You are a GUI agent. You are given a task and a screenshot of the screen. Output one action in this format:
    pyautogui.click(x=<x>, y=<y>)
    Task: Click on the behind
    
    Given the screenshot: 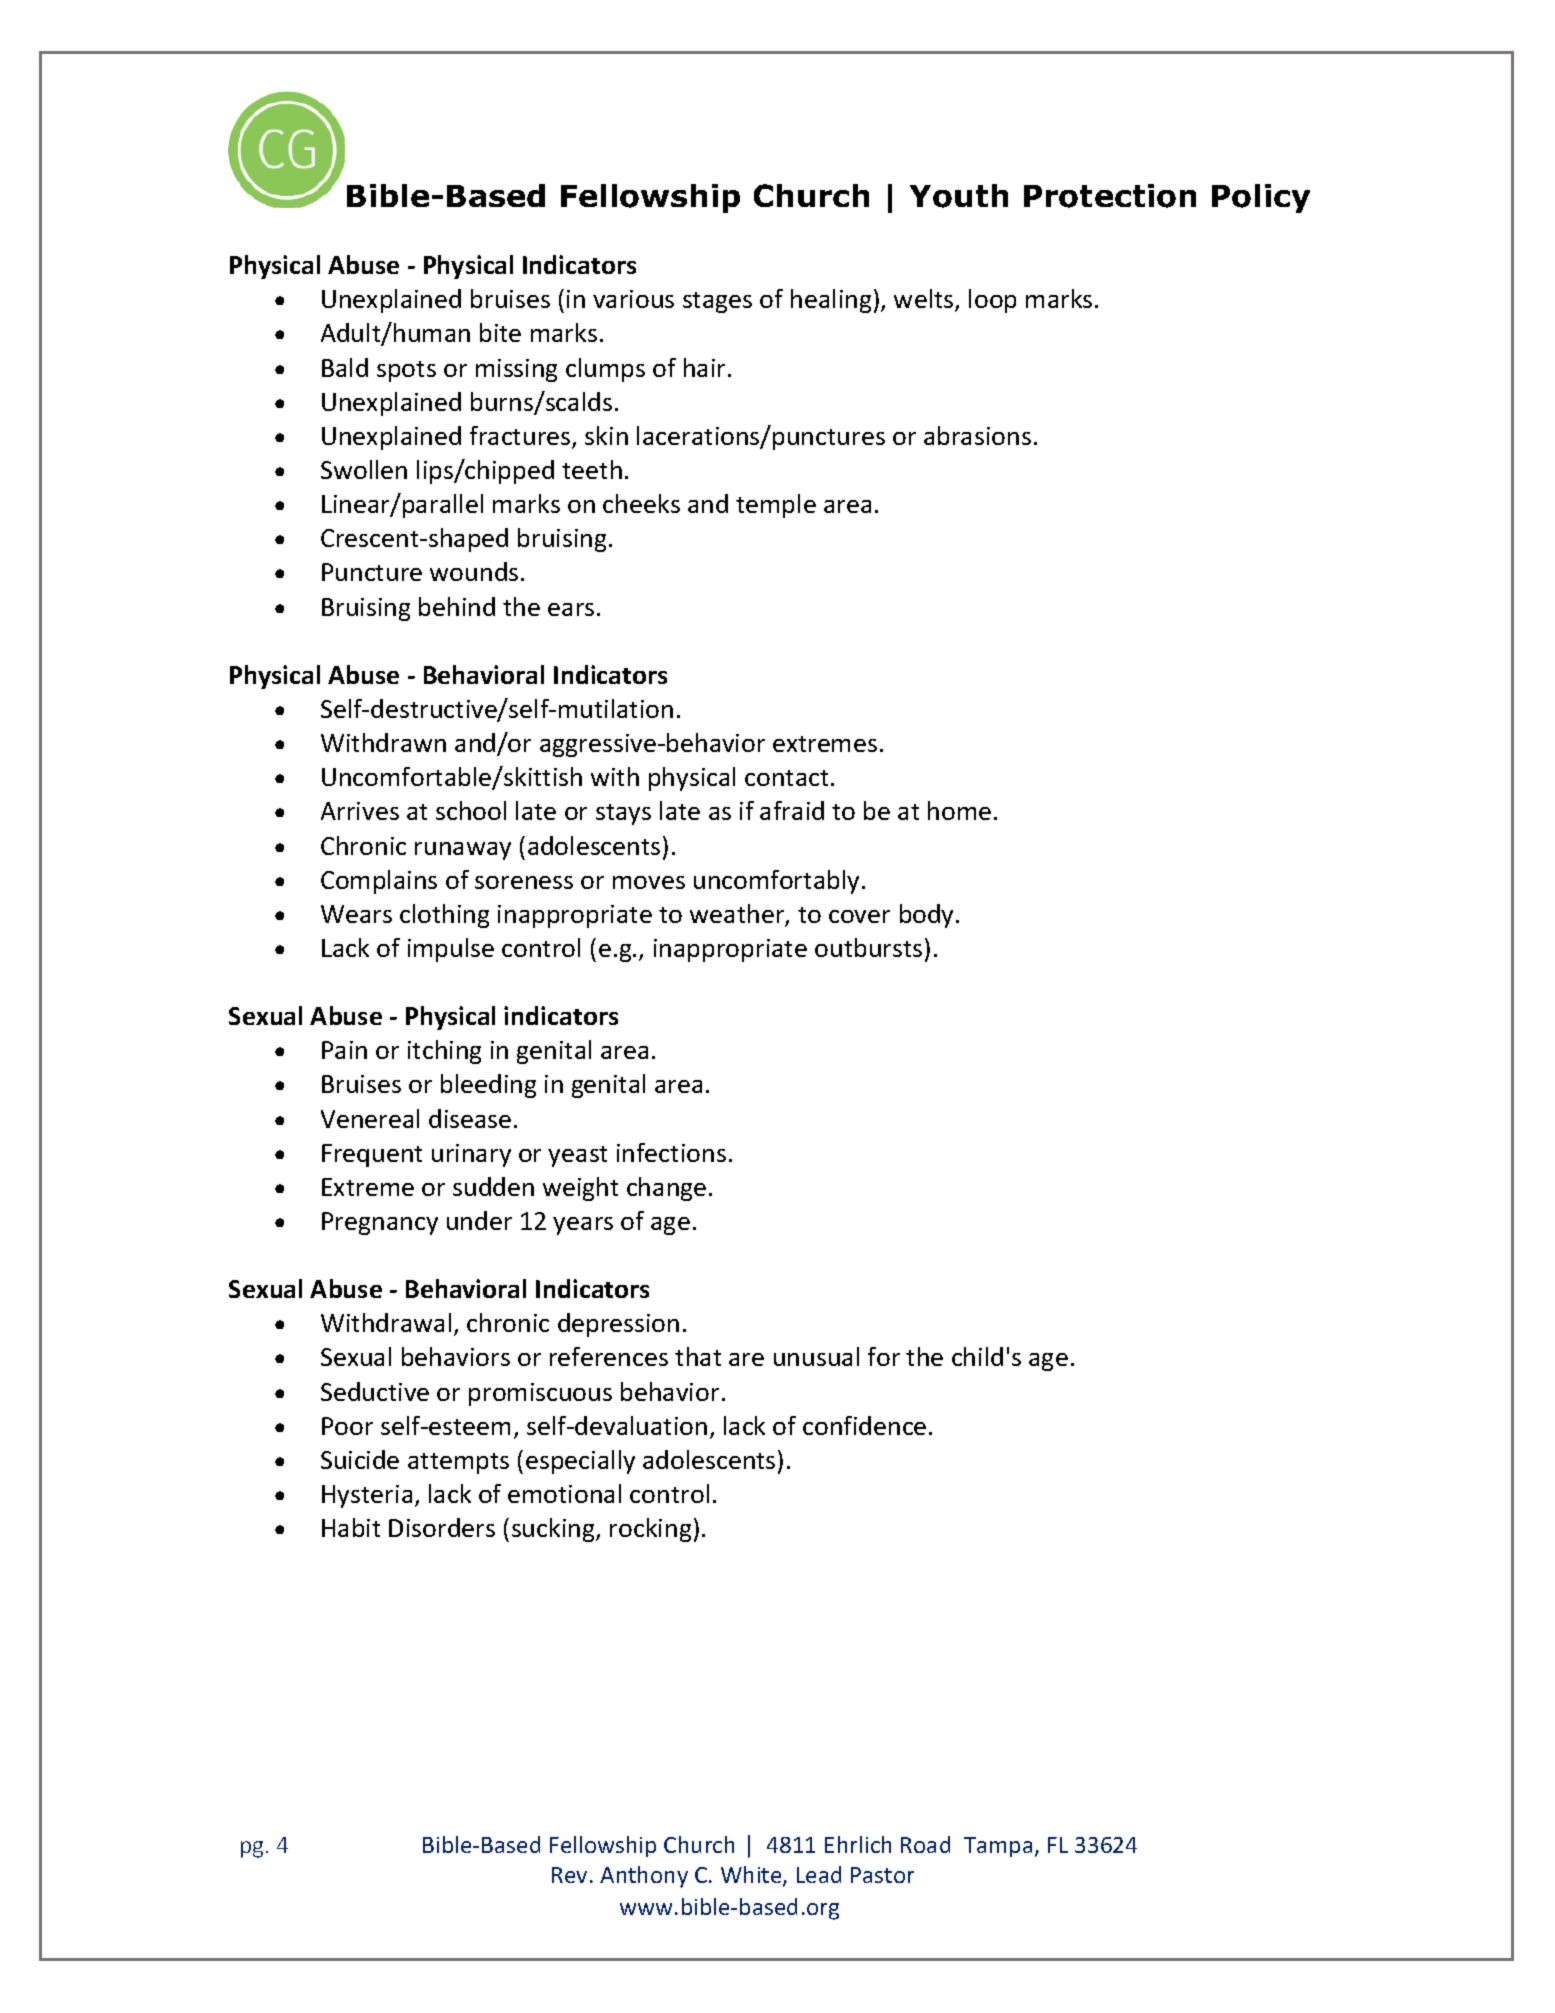 What is the action you would take?
    pyautogui.click(x=457, y=606)
